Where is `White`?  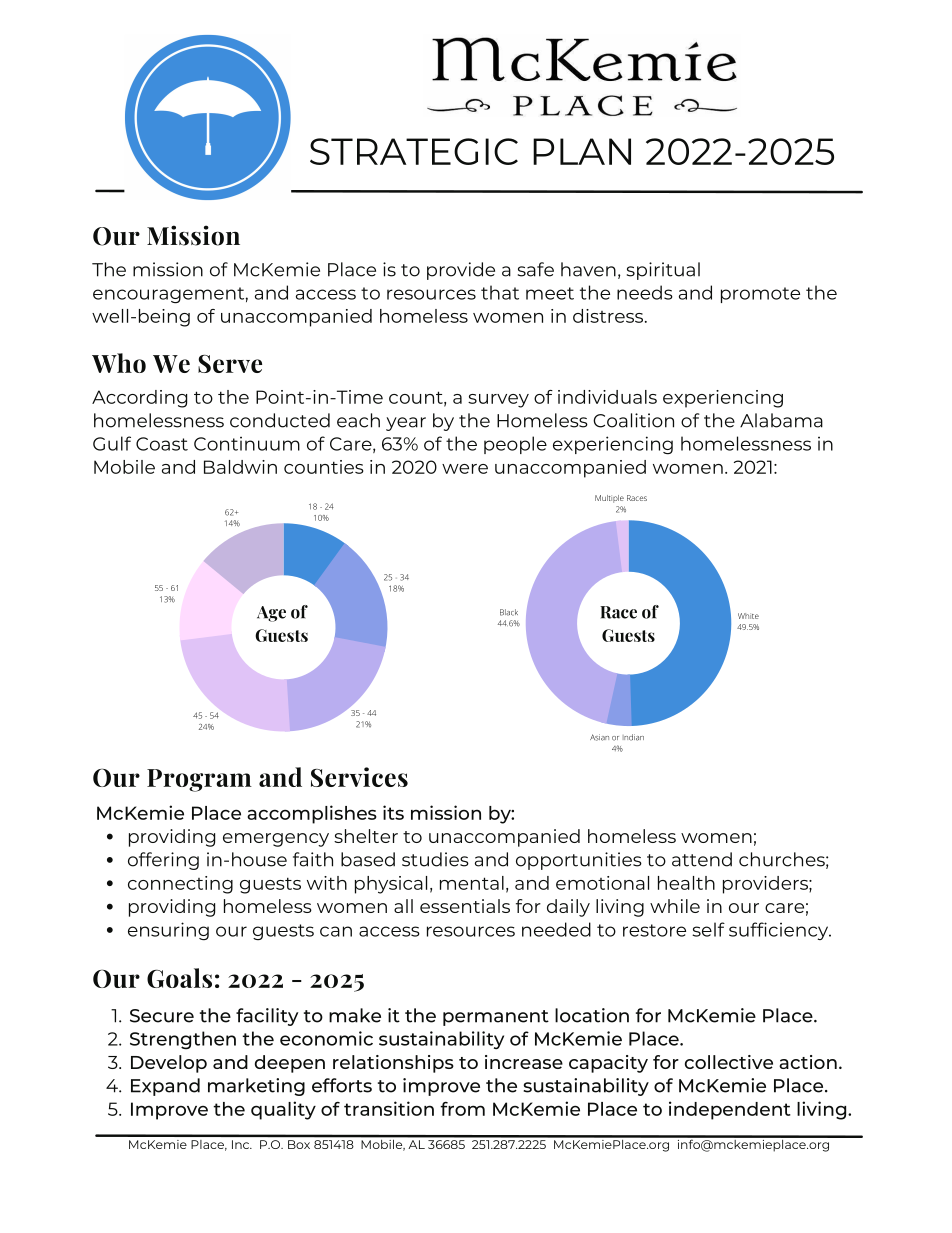 White is located at coordinates (748, 616).
